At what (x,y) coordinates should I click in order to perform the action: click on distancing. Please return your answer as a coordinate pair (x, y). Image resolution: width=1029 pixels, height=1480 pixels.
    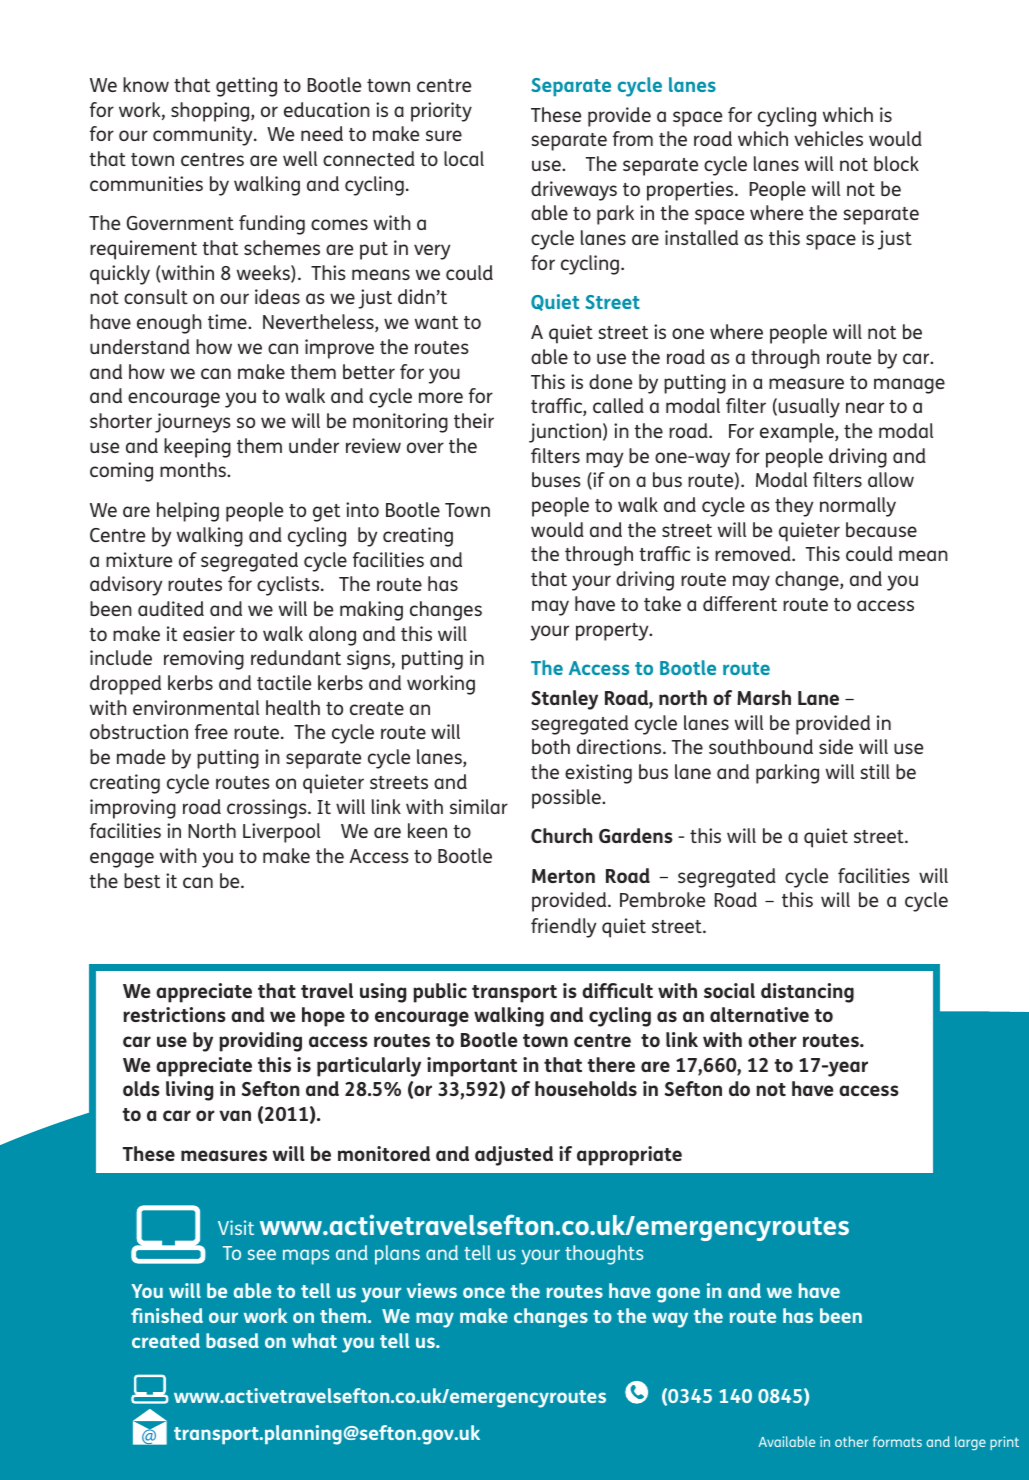
    Looking at the image, I should click on (807, 993).
